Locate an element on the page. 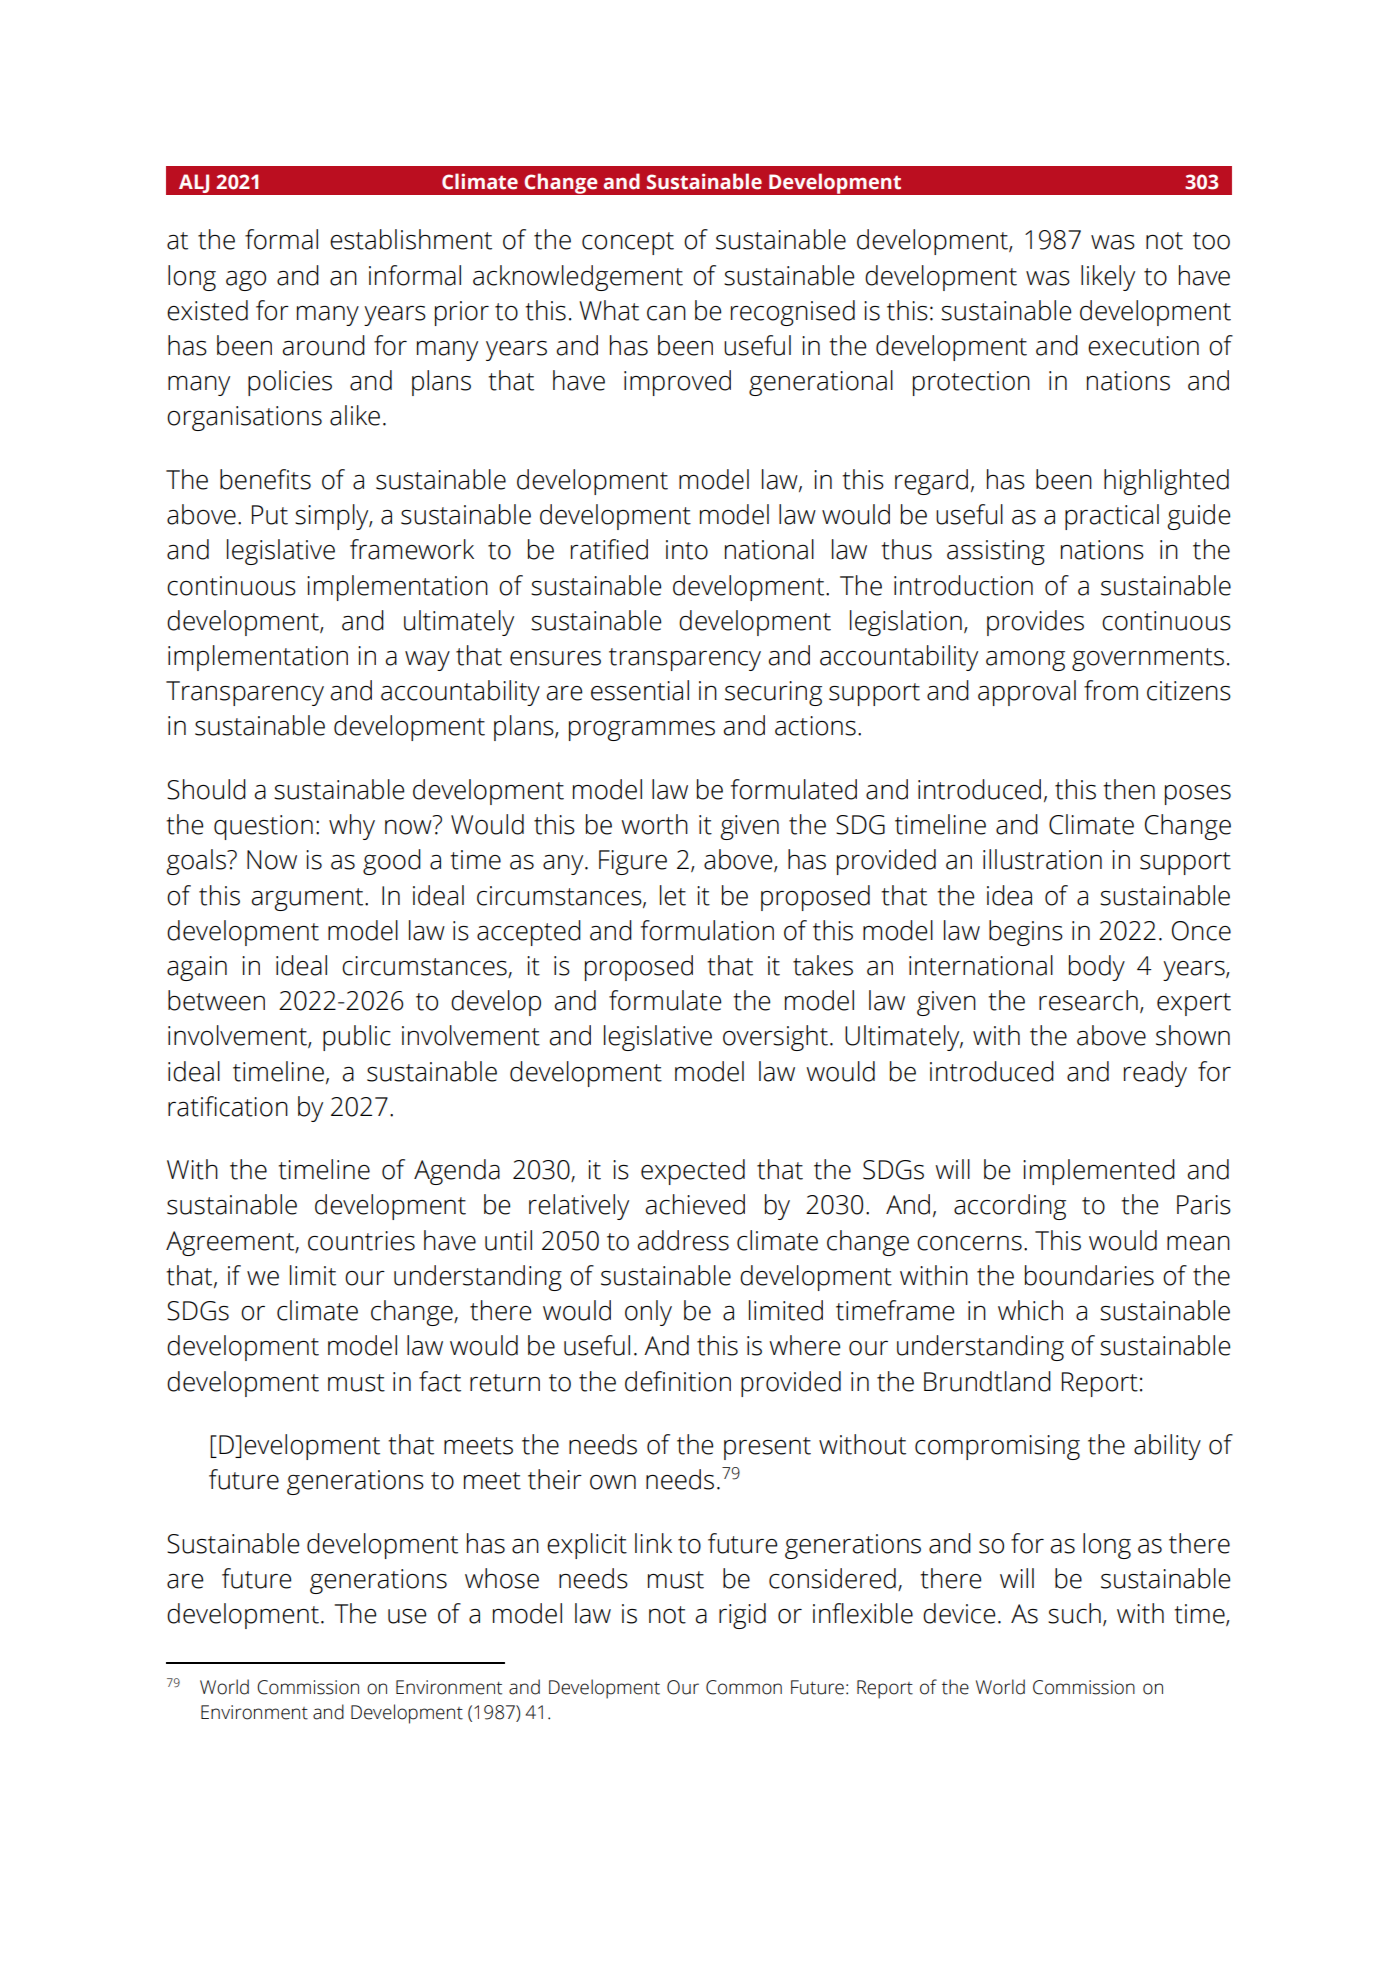 The height and width of the document is (1977, 1397). ago is located at coordinates (246, 281).
